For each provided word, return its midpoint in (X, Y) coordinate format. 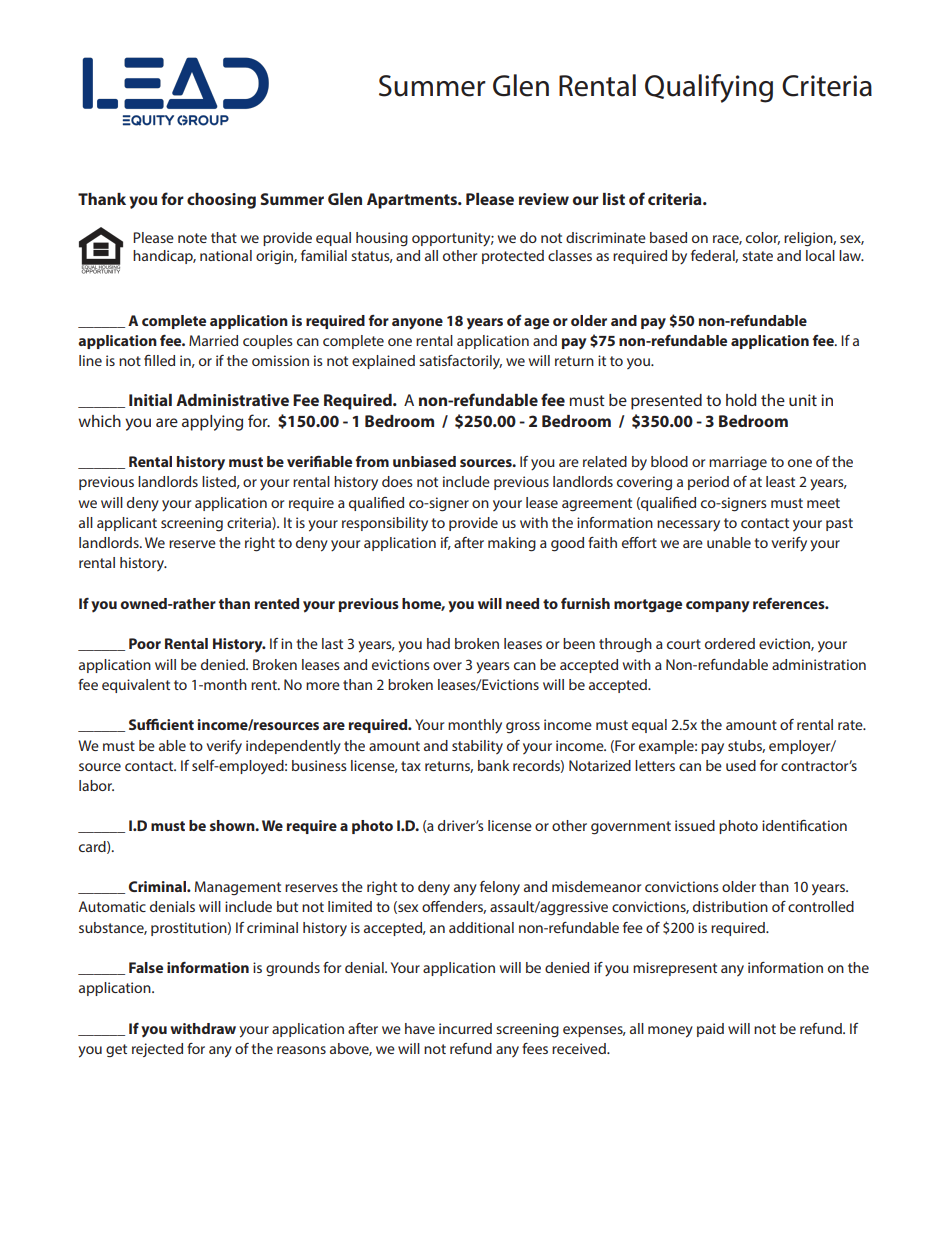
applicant (127, 524)
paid (710, 1030)
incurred (465, 1028)
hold (741, 400)
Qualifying (709, 88)
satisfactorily (460, 362)
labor (96, 785)
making (512, 544)
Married (213, 340)
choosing (221, 201)
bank (494, 765)
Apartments (413, 201)
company (718, 607)
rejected (157, 1050)
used (741, 765)
